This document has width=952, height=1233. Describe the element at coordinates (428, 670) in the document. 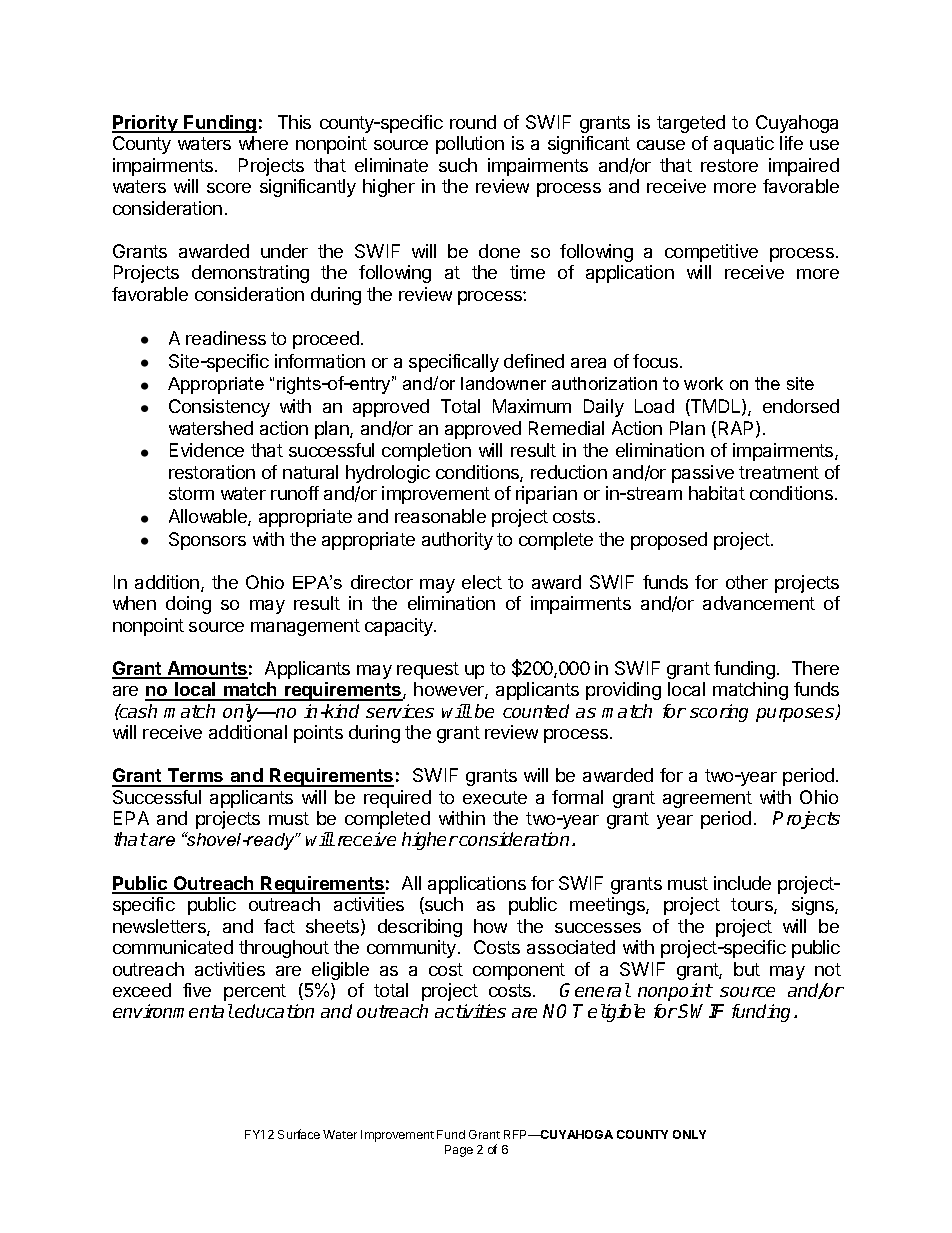

I see `request` at that location.
